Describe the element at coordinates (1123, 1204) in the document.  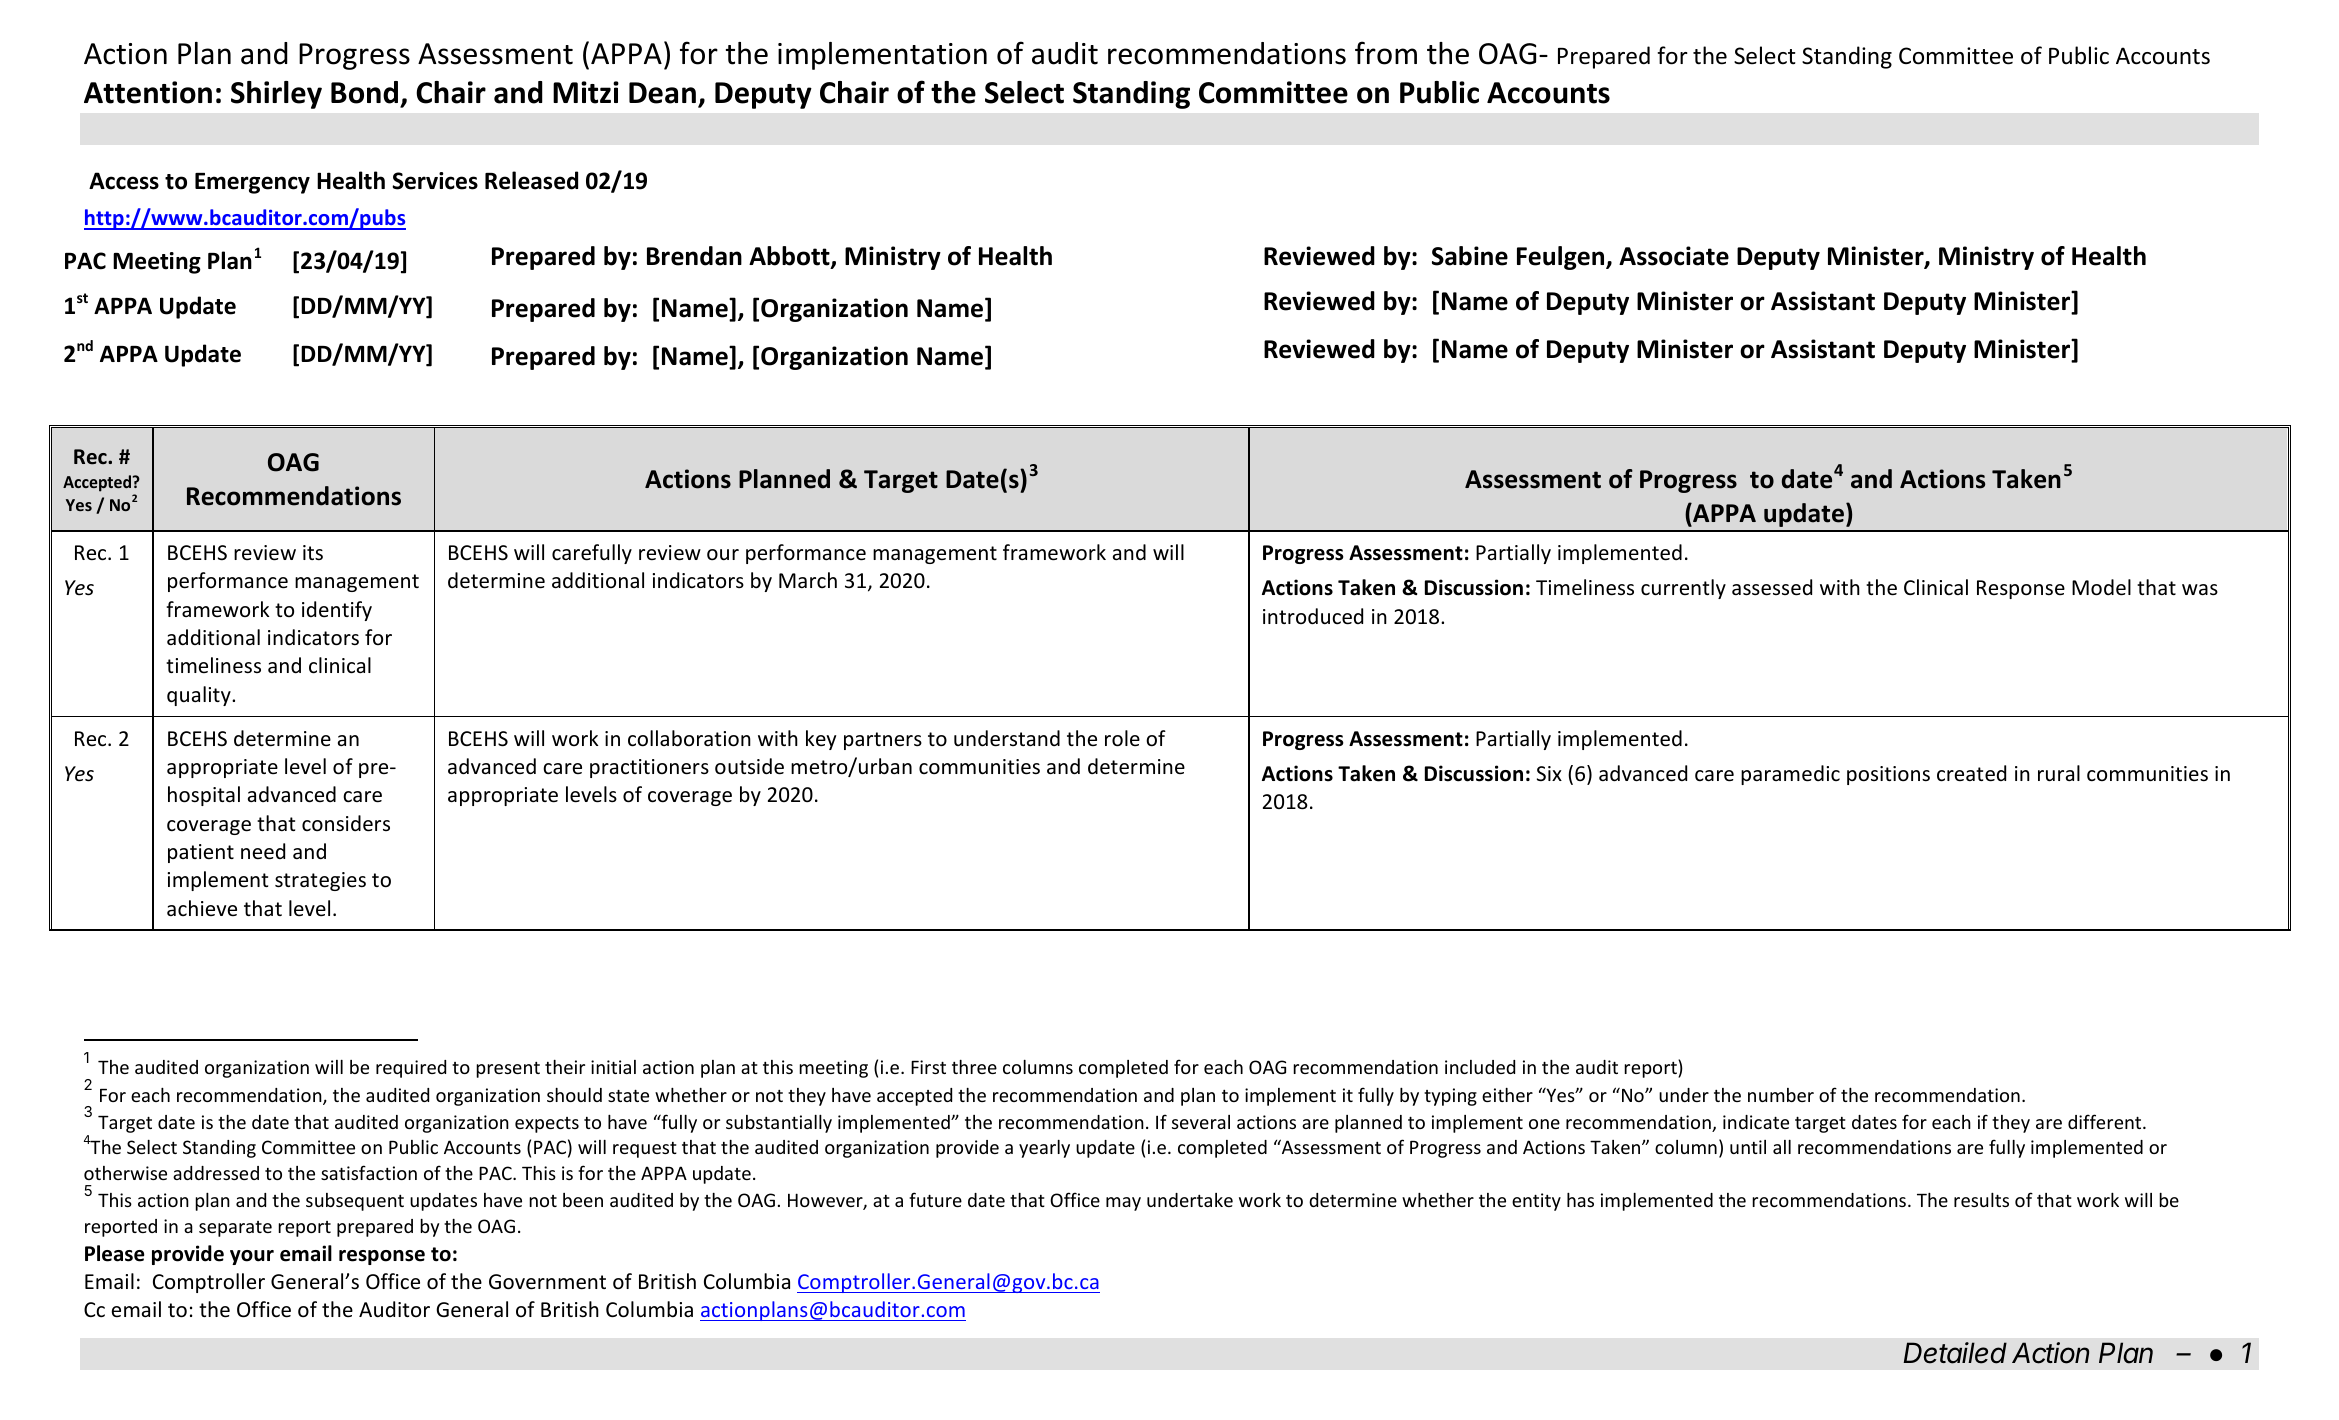
I see `may` at that location.
